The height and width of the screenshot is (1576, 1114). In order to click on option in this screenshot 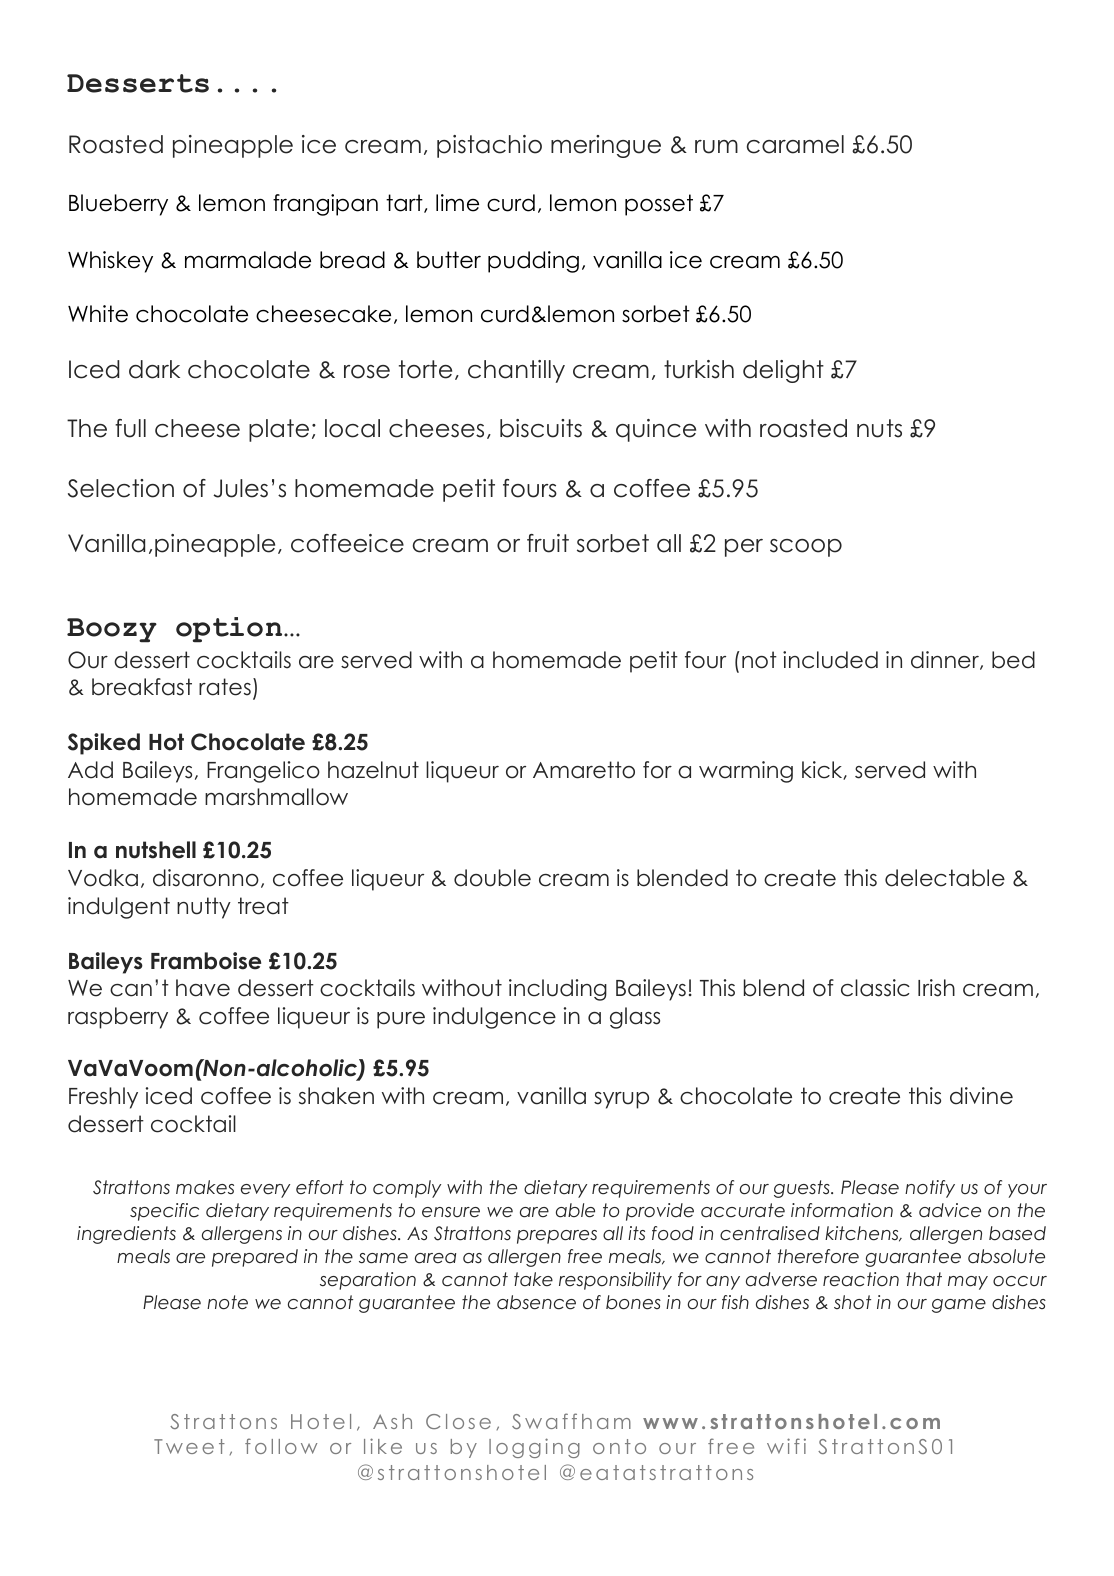, I will do `click(230, 630)`.
